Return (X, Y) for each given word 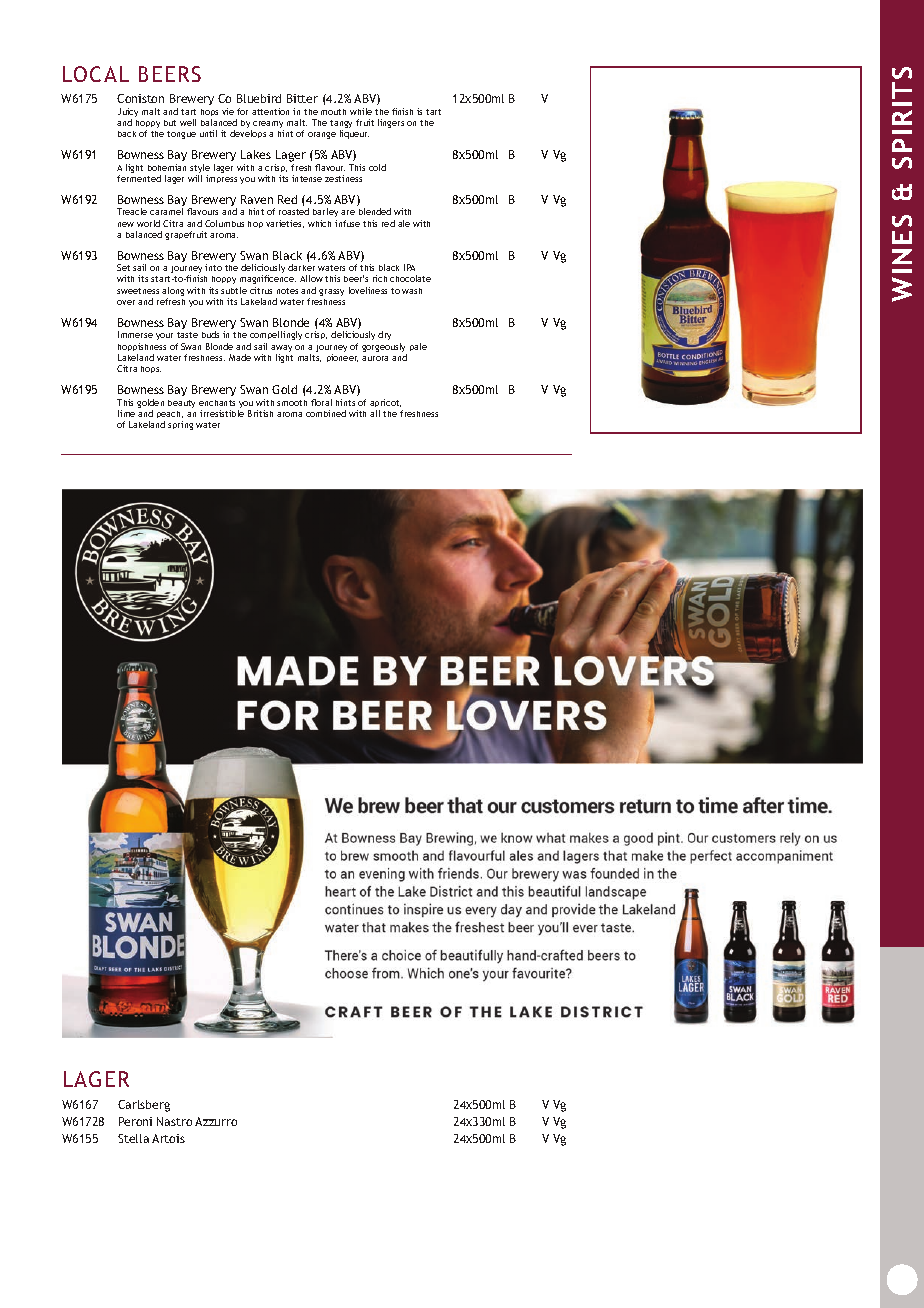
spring (180, 425)
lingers (391, 123)
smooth (292, 403)
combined (326, 413)
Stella (133, 1138)
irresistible (222, 413)
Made (240, 357)
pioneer (342, 358)
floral (321, 402)
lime (126, 413)
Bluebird (259, 98)
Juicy (128, 114)
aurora (375, 358)
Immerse (135, 334)
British (260, 413)
